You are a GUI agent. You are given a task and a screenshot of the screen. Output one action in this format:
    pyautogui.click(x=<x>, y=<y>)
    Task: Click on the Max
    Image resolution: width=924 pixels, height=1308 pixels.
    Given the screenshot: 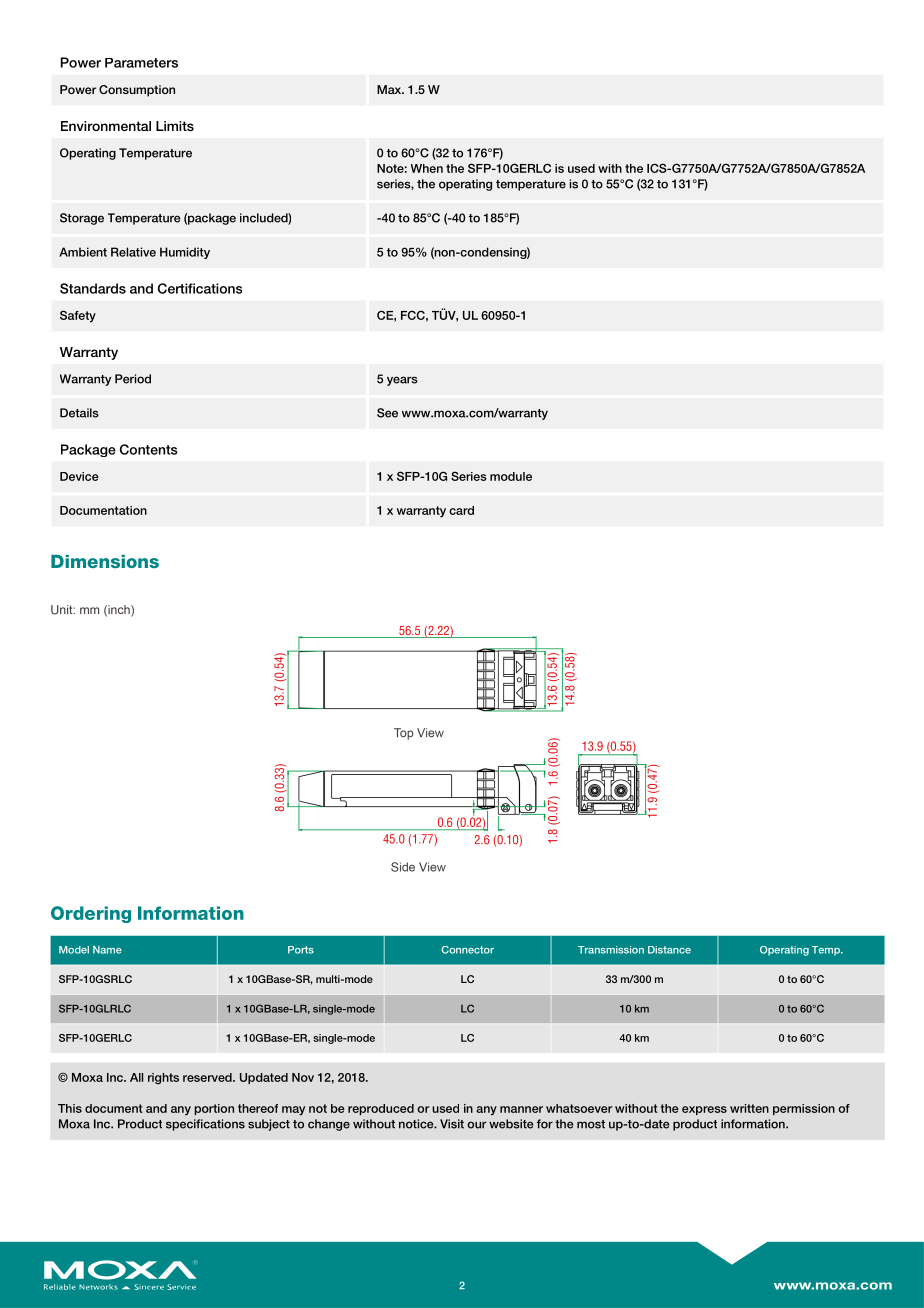 What is the action you would take?
    pyautogui.click(x=390, y=89)
